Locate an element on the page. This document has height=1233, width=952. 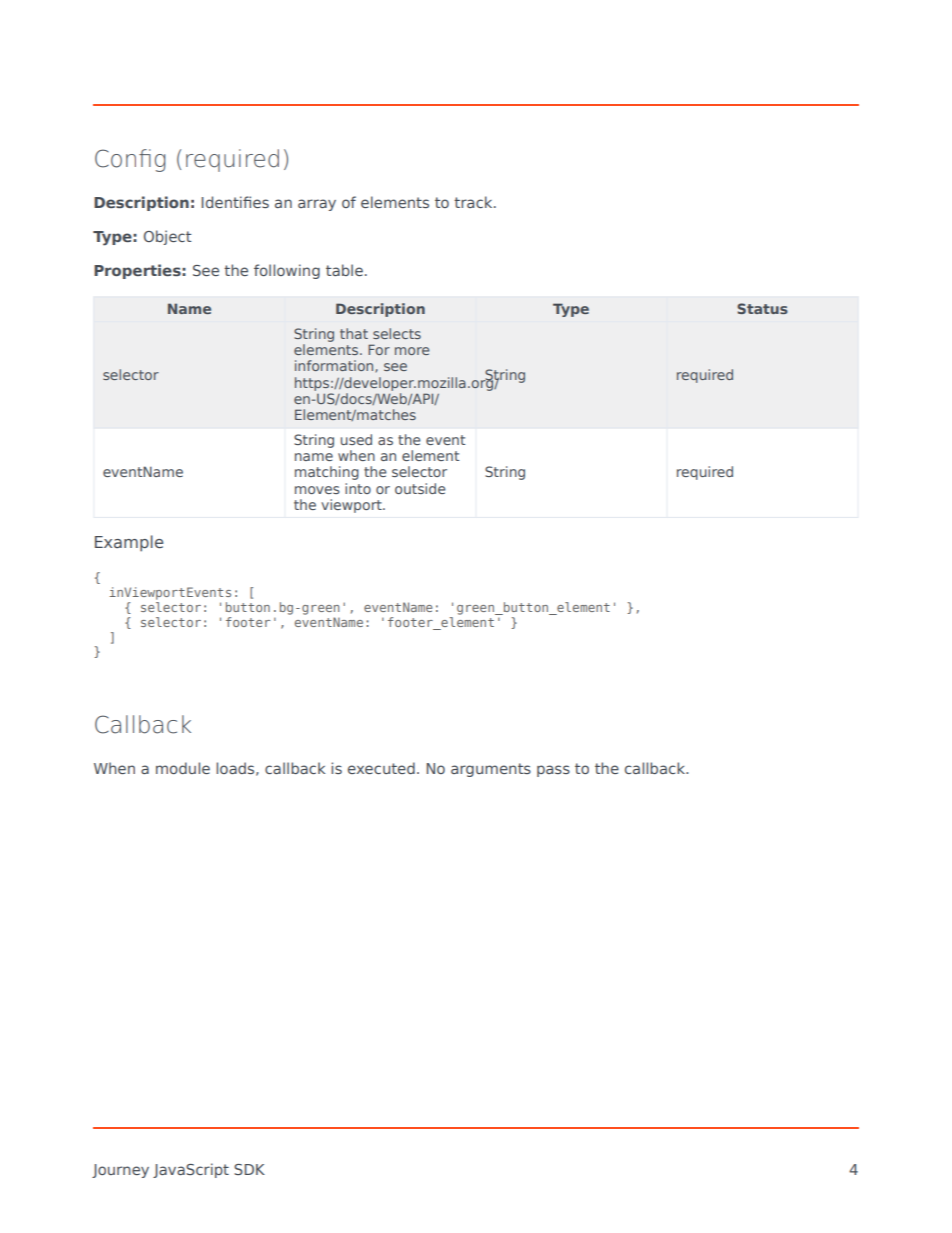
arguments is located at coordinates (491, 770).
